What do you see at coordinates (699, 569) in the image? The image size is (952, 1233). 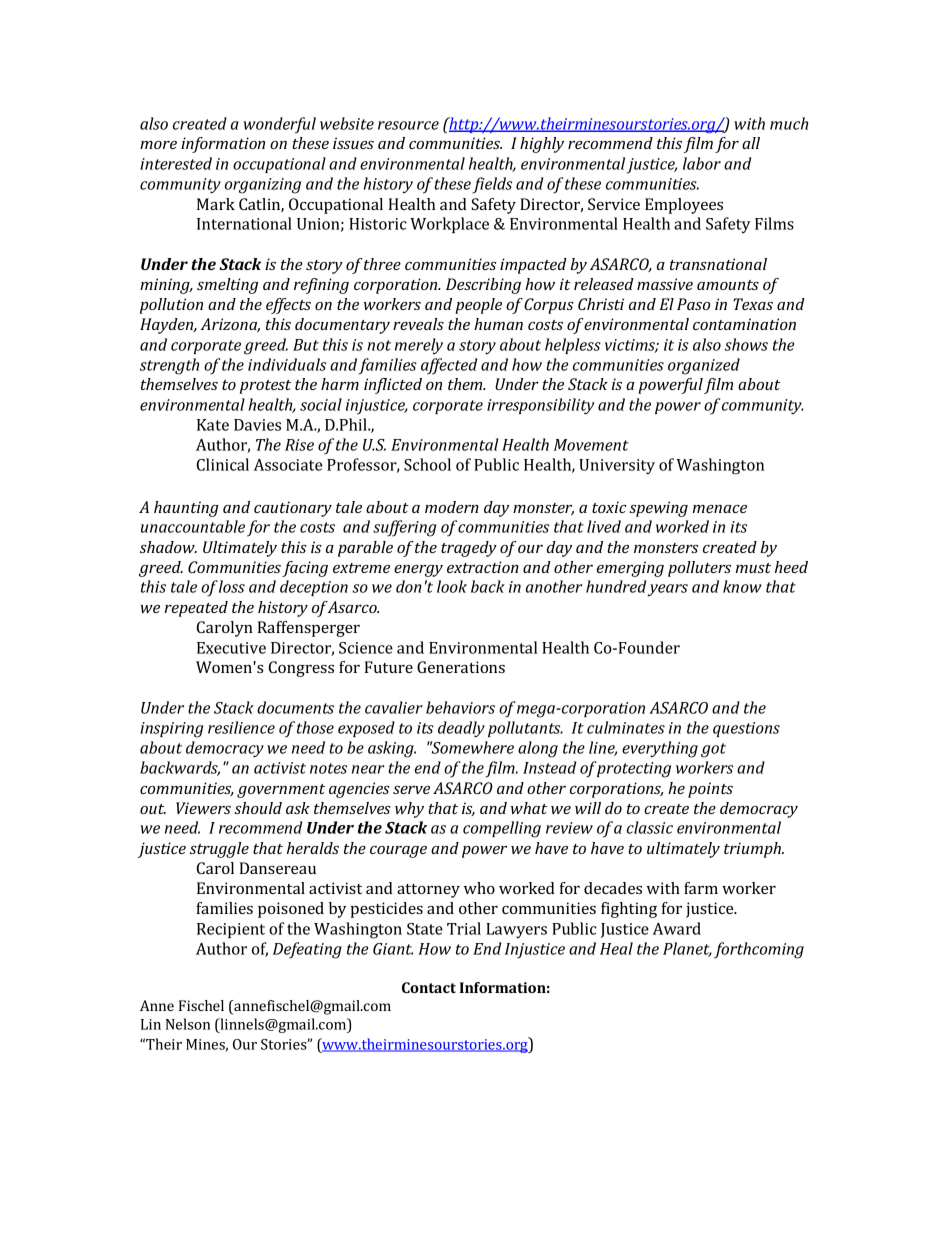 I see `polluters` at bounding box center [699, 569].
